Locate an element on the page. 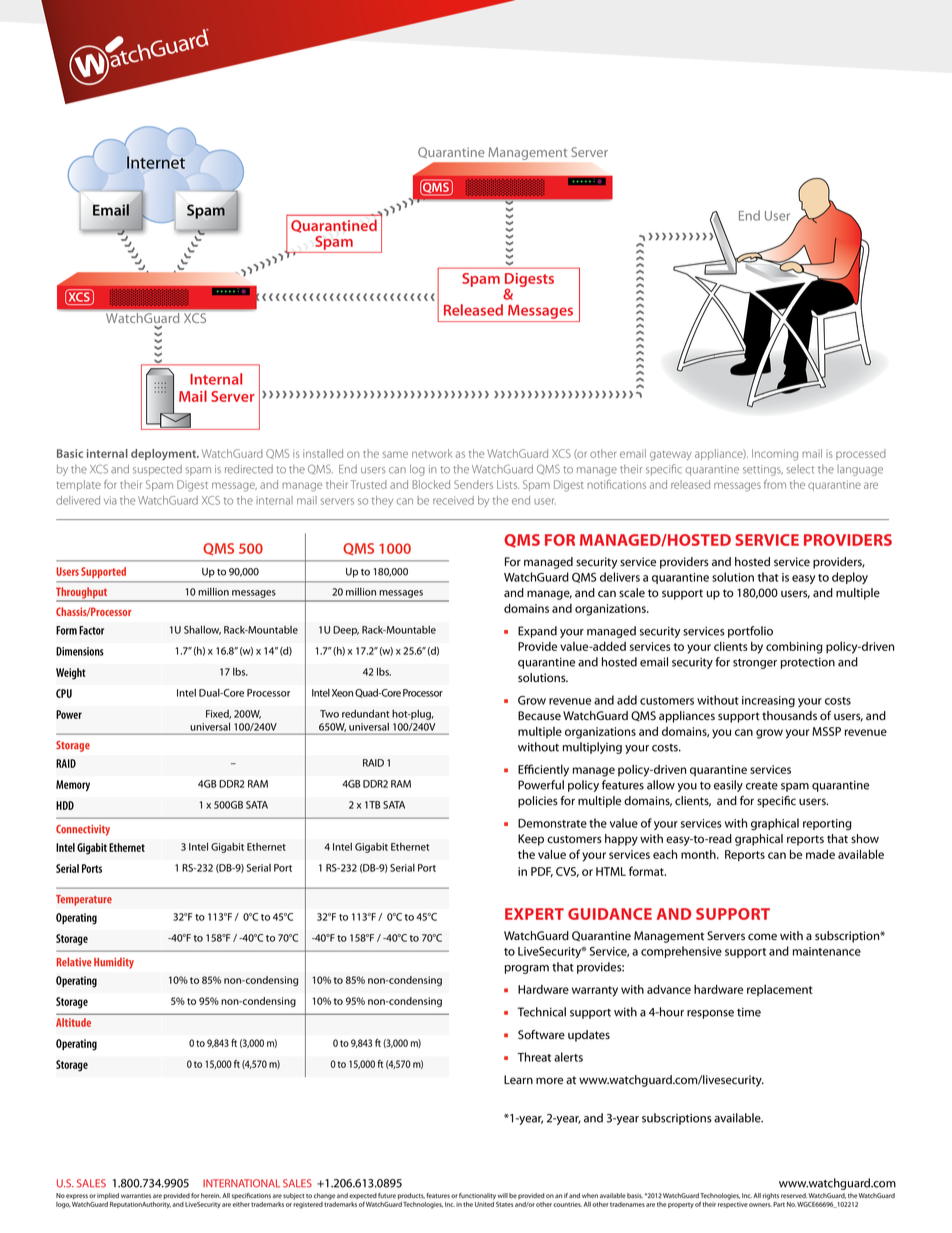 The width and height of the image is (952, 1233). functionality is located at coordinates (477, 1196).
